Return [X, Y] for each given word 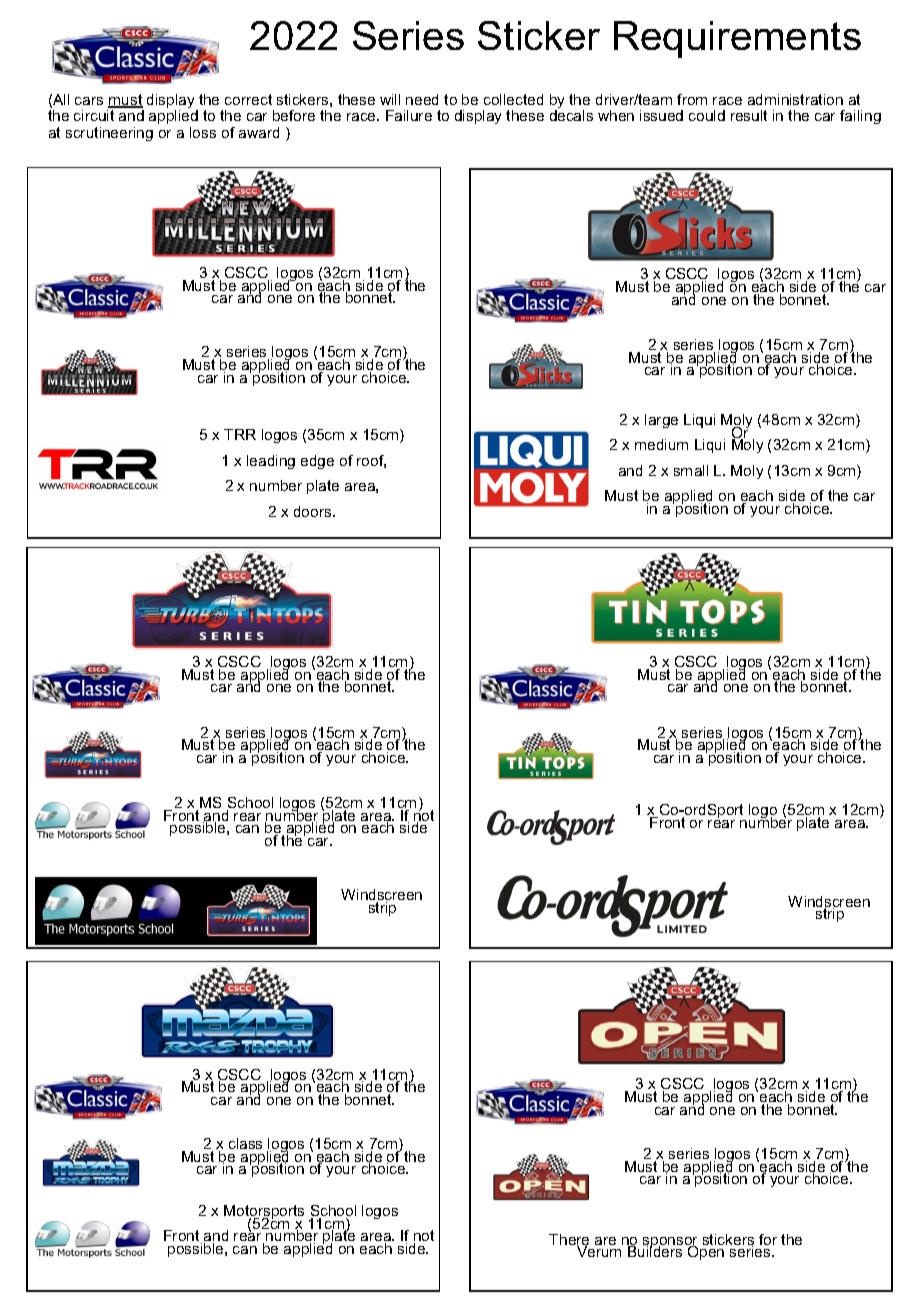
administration [795, 99]
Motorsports [264, 1213]
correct [248, 99]
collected [513, 99]
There [569, 1241]
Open [706, 1252]
